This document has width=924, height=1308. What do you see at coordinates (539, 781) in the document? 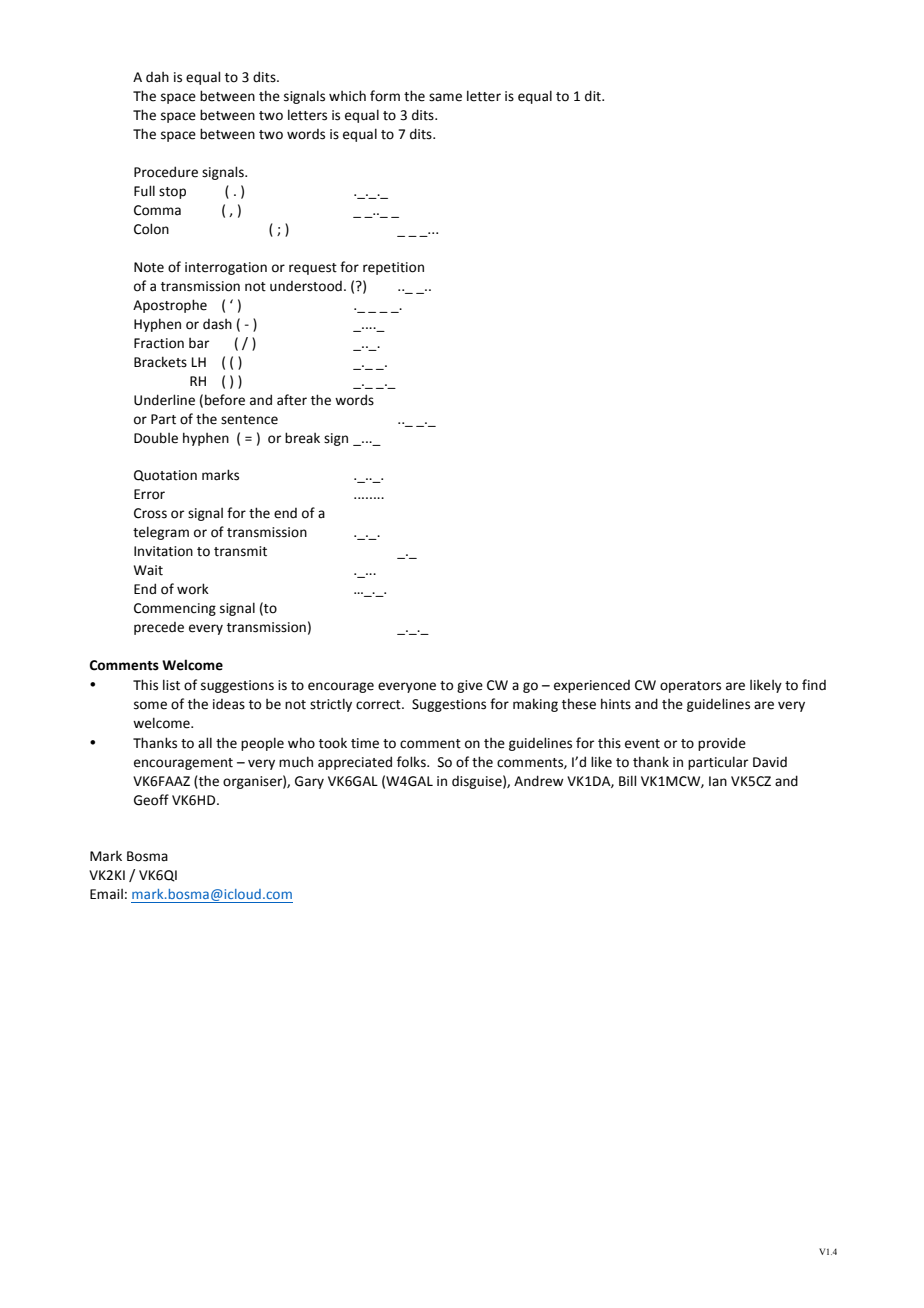
I see `Andrew` at bounding box center [539, 781].
